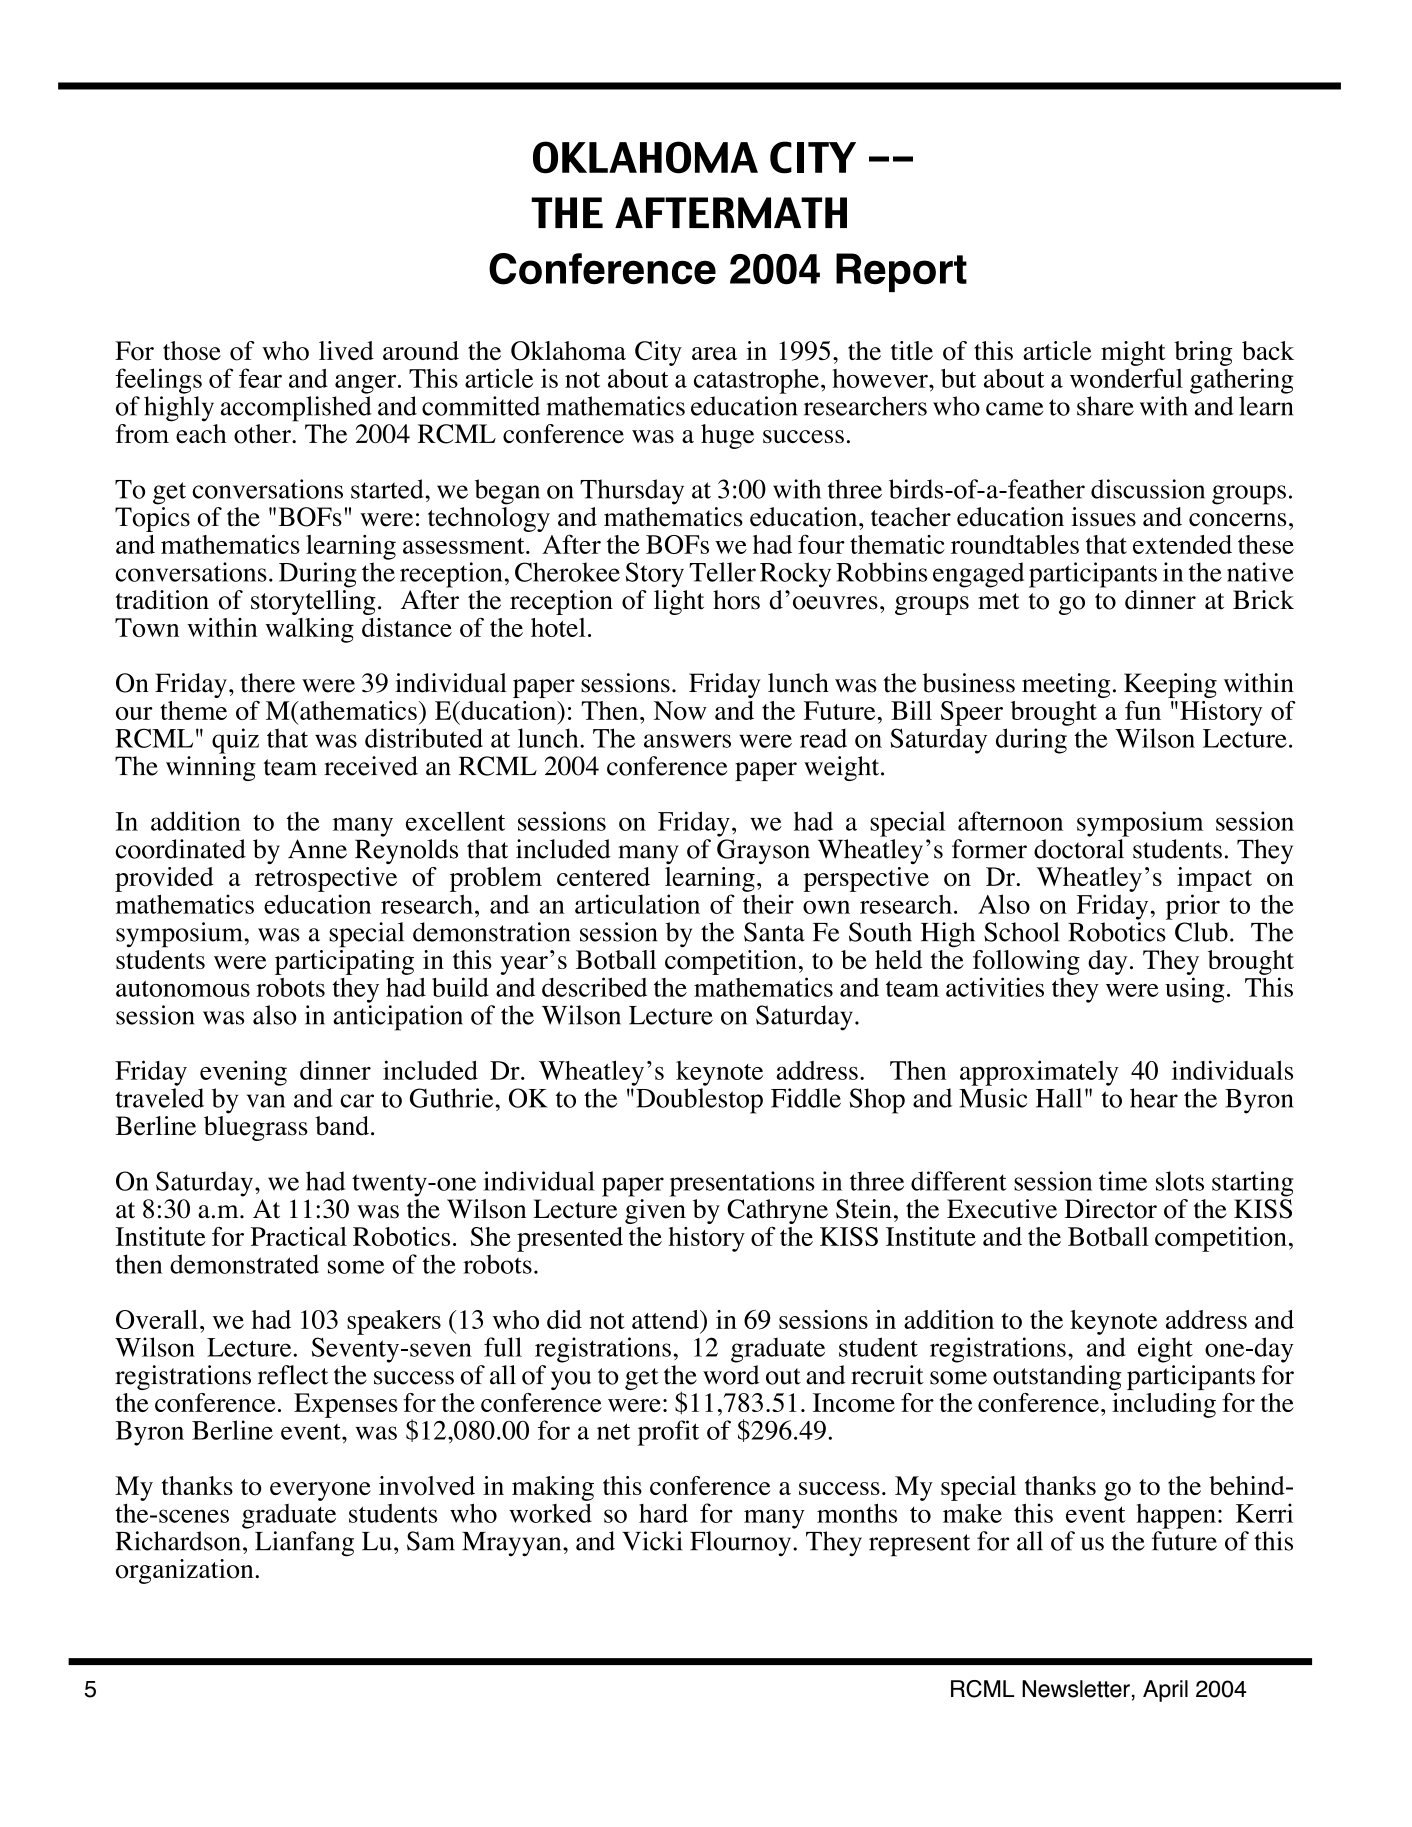 The width and height of the image is (1412, 1827). I want to click on Keeping, so click(1170, 685).
